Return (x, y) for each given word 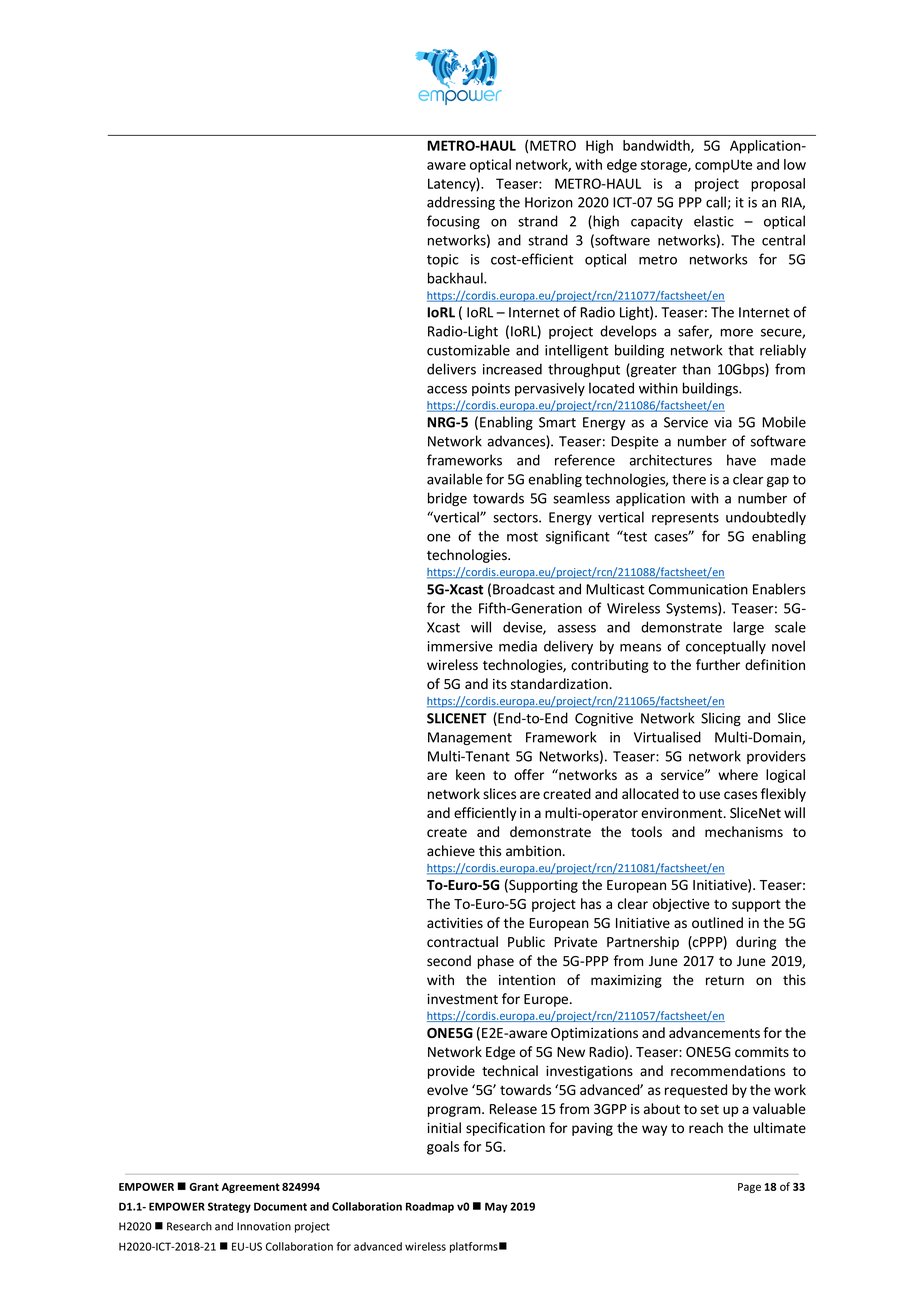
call (716, 202)
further (718, 664)
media (518, 646)
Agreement (251, 1188)
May (496, 1207)
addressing (461, 203)
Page (749, 1188)
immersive (460, 646)
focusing (453, 222)
